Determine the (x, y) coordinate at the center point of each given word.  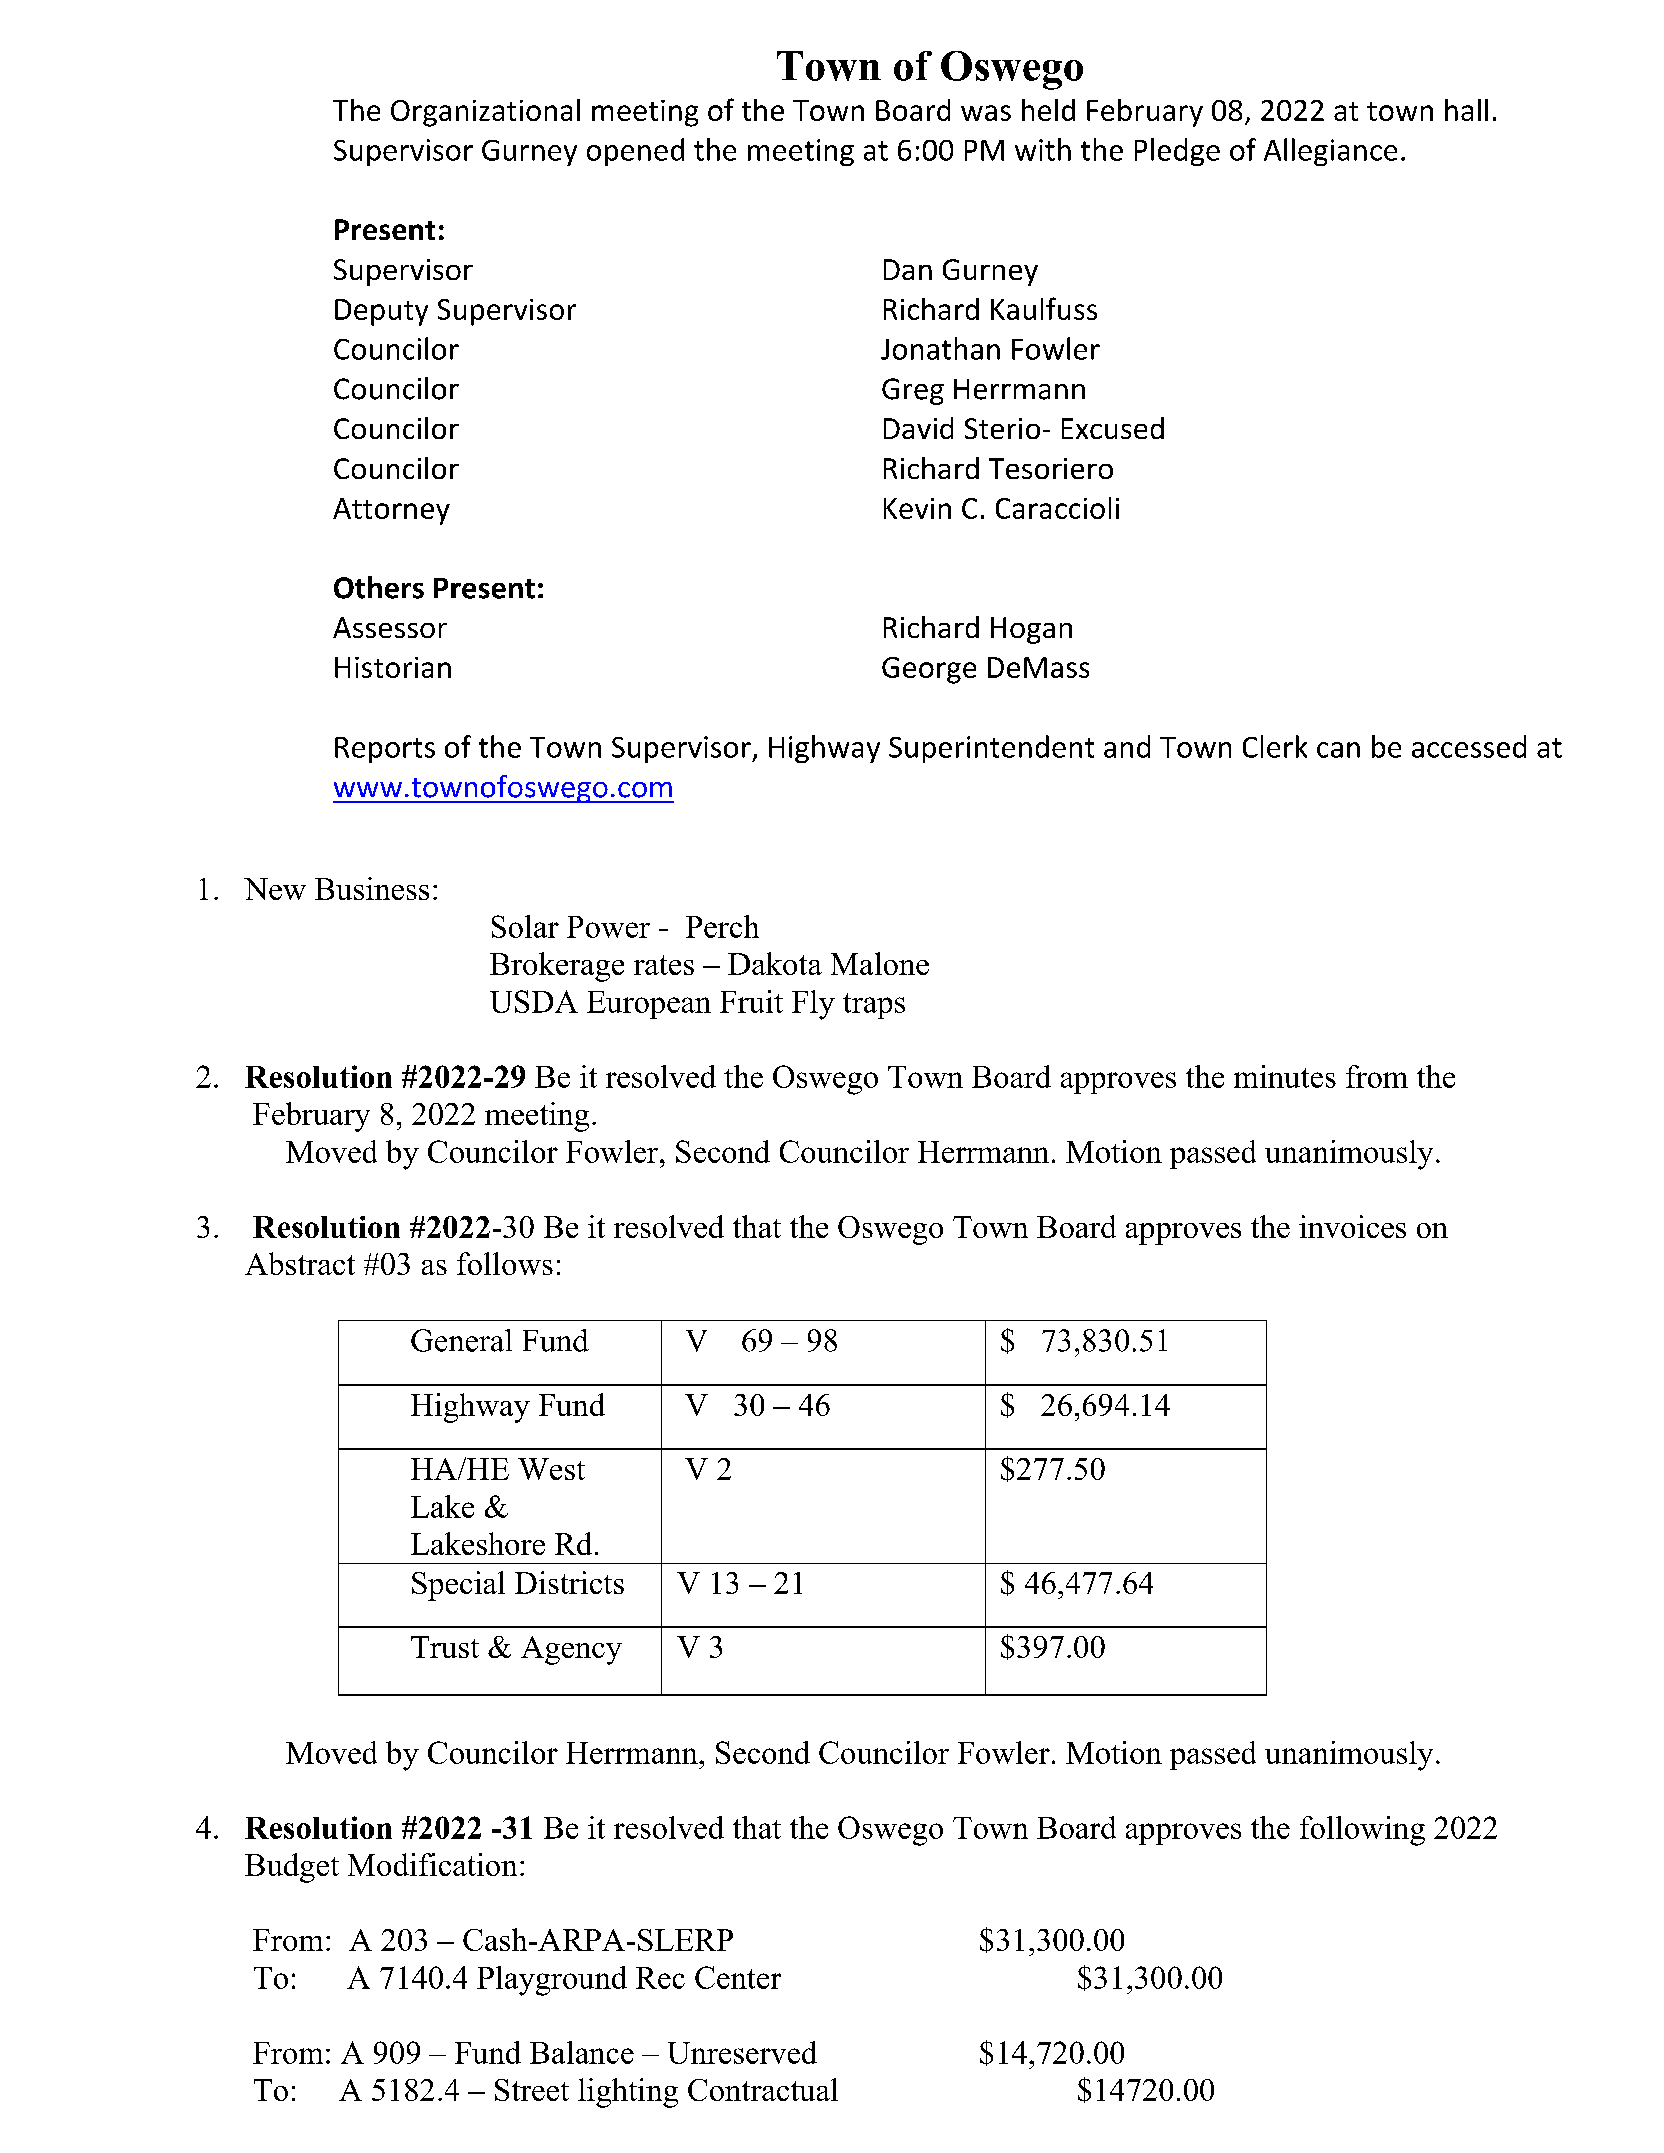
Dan (908, 269)
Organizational (485, 113)
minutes (1285, 1076)
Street (532, 2090)
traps (874, 1006)
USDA (534, 1001)
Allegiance (1330, 152)
